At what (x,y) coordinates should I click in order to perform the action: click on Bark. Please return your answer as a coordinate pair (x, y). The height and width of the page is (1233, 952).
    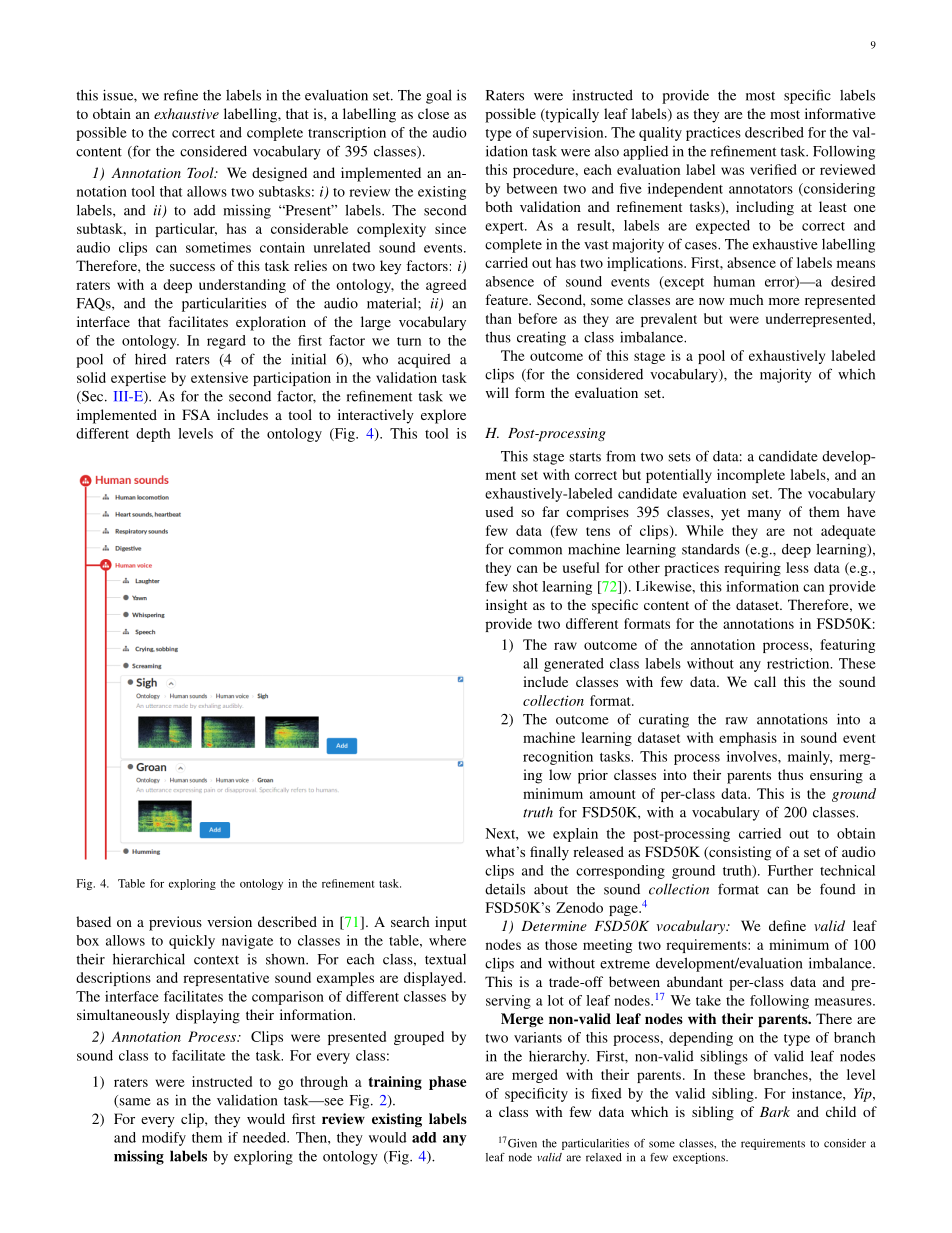
    Looking at the image, I should click on (775, 1111).
